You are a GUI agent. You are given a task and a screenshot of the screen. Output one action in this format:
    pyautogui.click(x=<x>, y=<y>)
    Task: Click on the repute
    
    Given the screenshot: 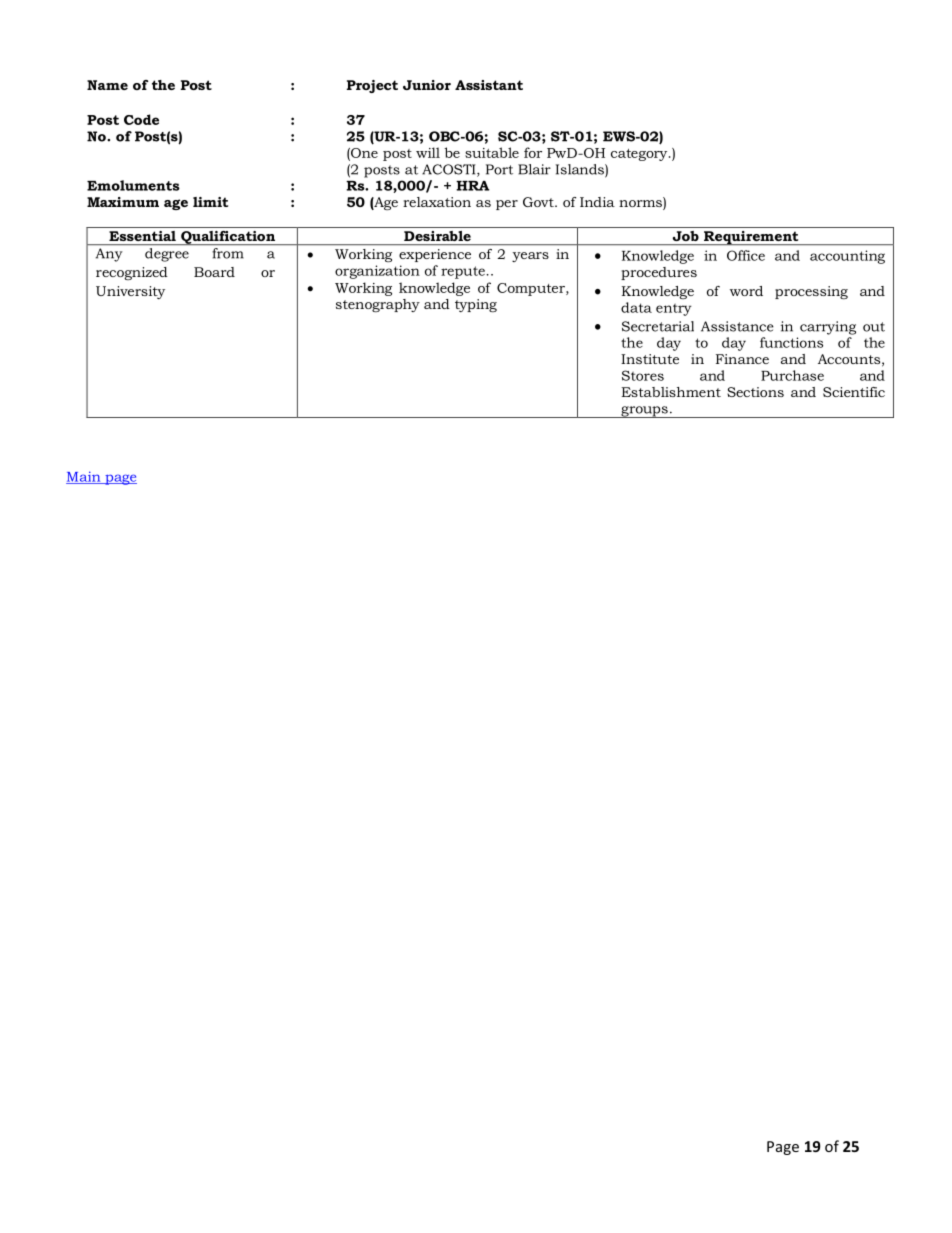 What is the action you would take?
    pyautogui.click(x=464, y=272)
